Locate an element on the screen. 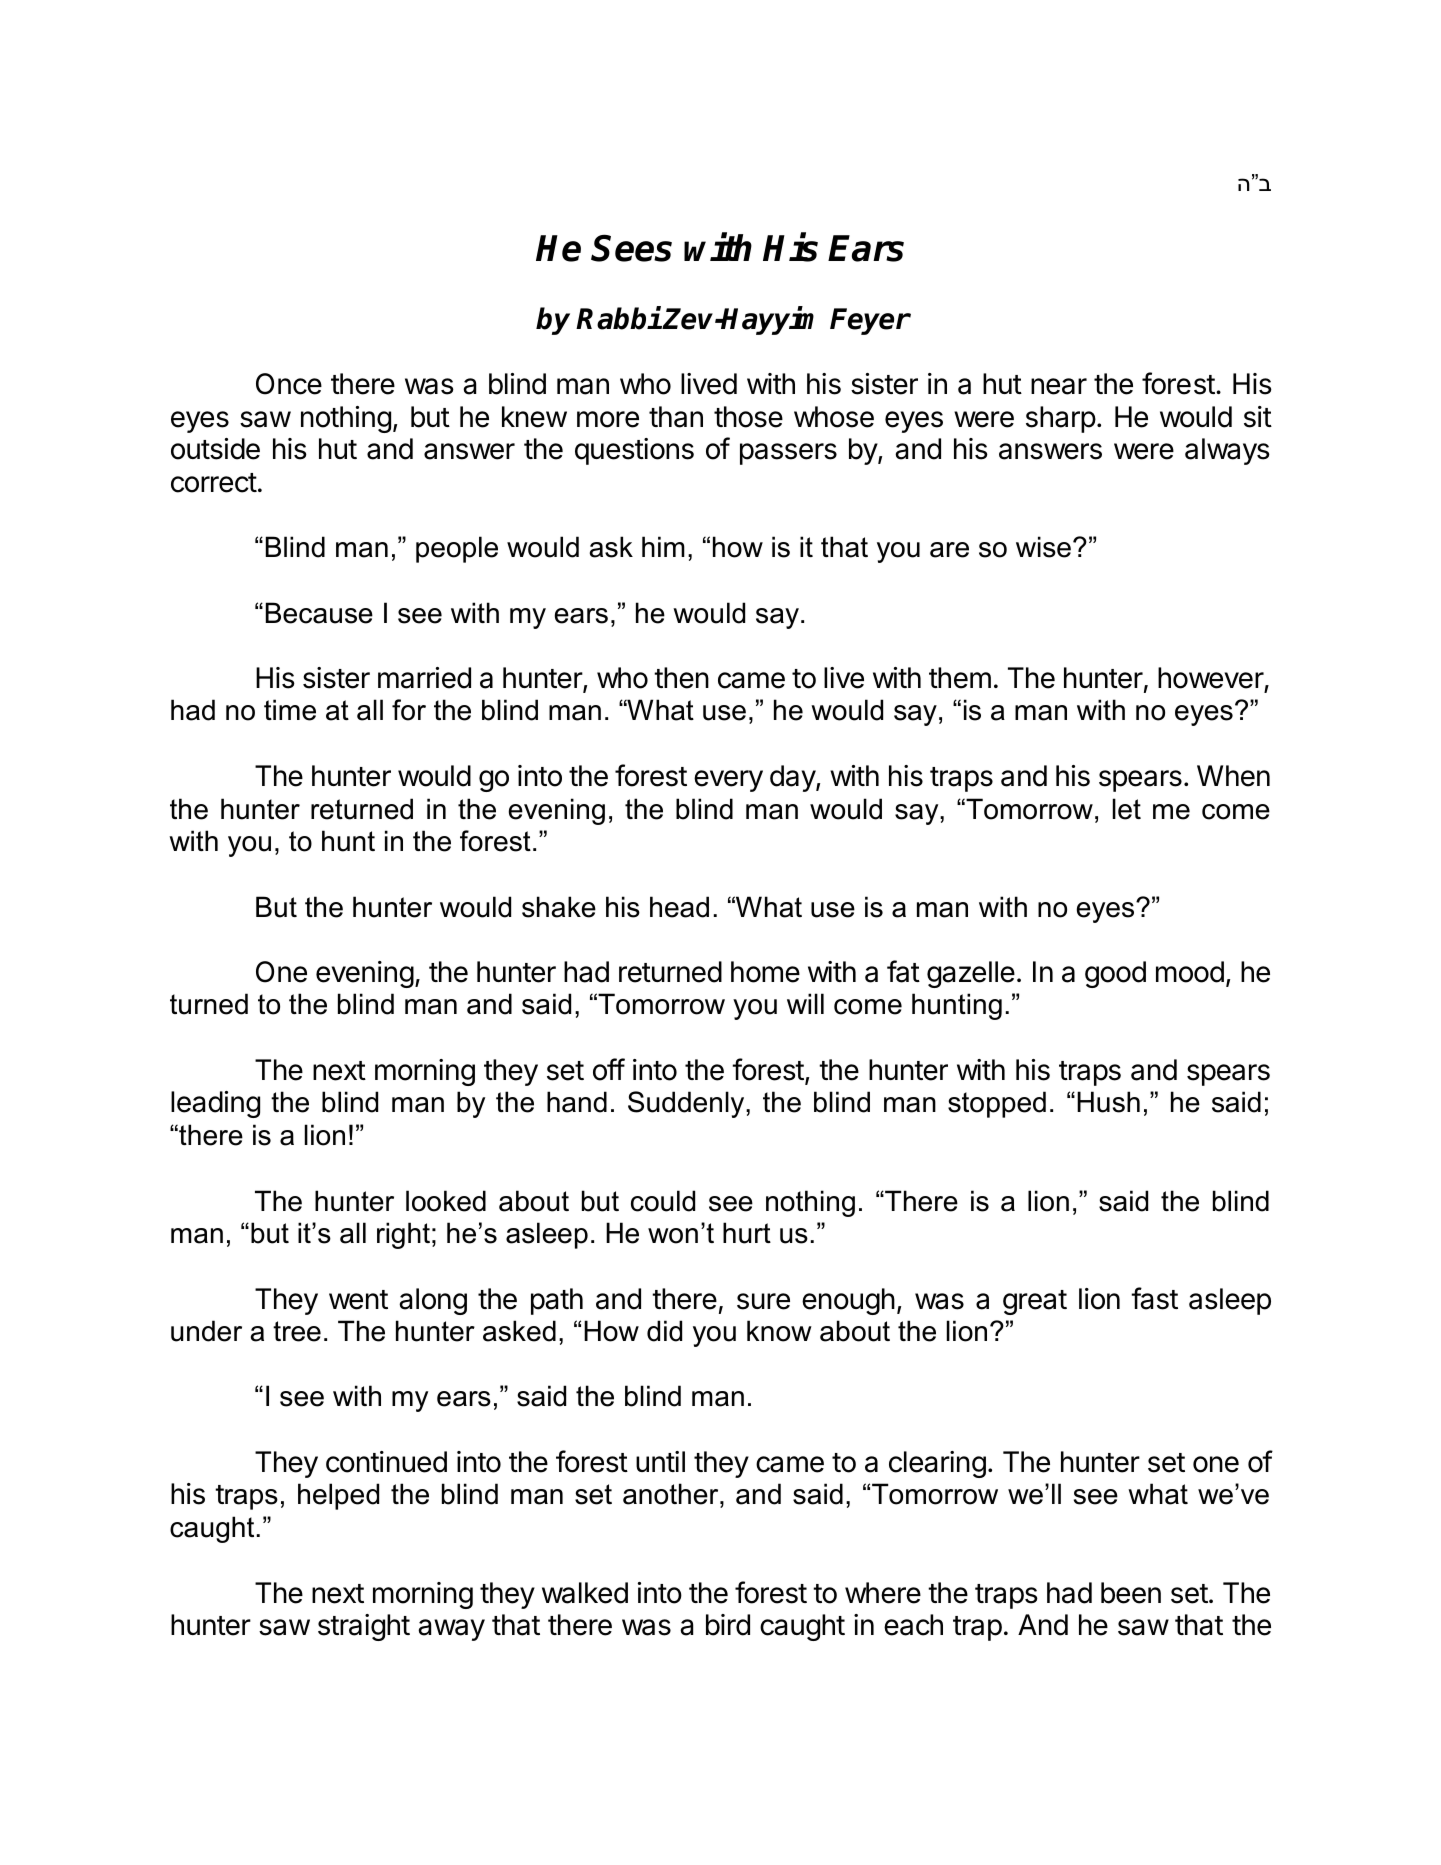 The height and width of the screenshot is (1865, 1441). time is located at coordinates (290, 710).
